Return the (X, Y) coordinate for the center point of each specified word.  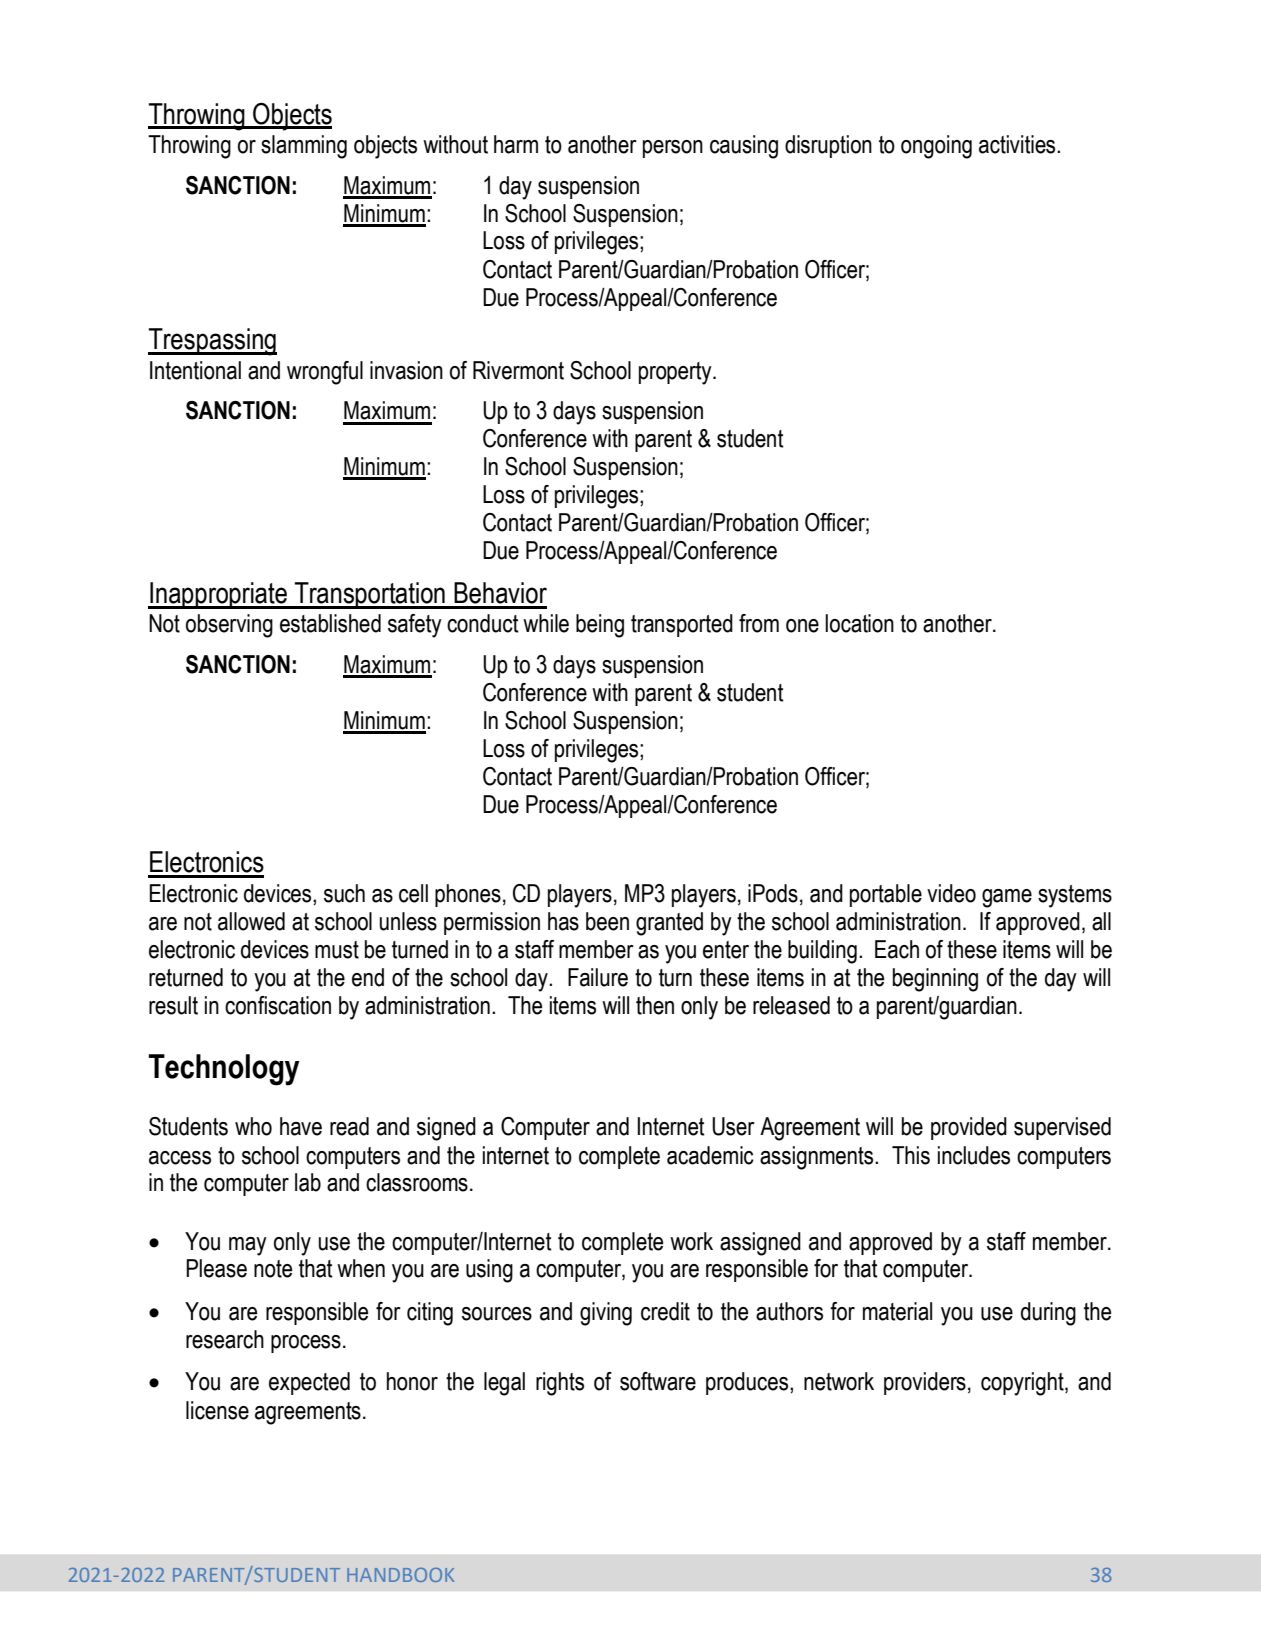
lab (308, 1182)
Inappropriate (218, 595)
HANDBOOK (400, 1575)
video (951, 893)
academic (710, 1155)
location (859, 623)
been (607, 921)
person (673, 149)
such (344, 893)
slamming (304, 147)
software (658, 1381)
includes (974, 1155)
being (600, 626)
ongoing (936, 147)
